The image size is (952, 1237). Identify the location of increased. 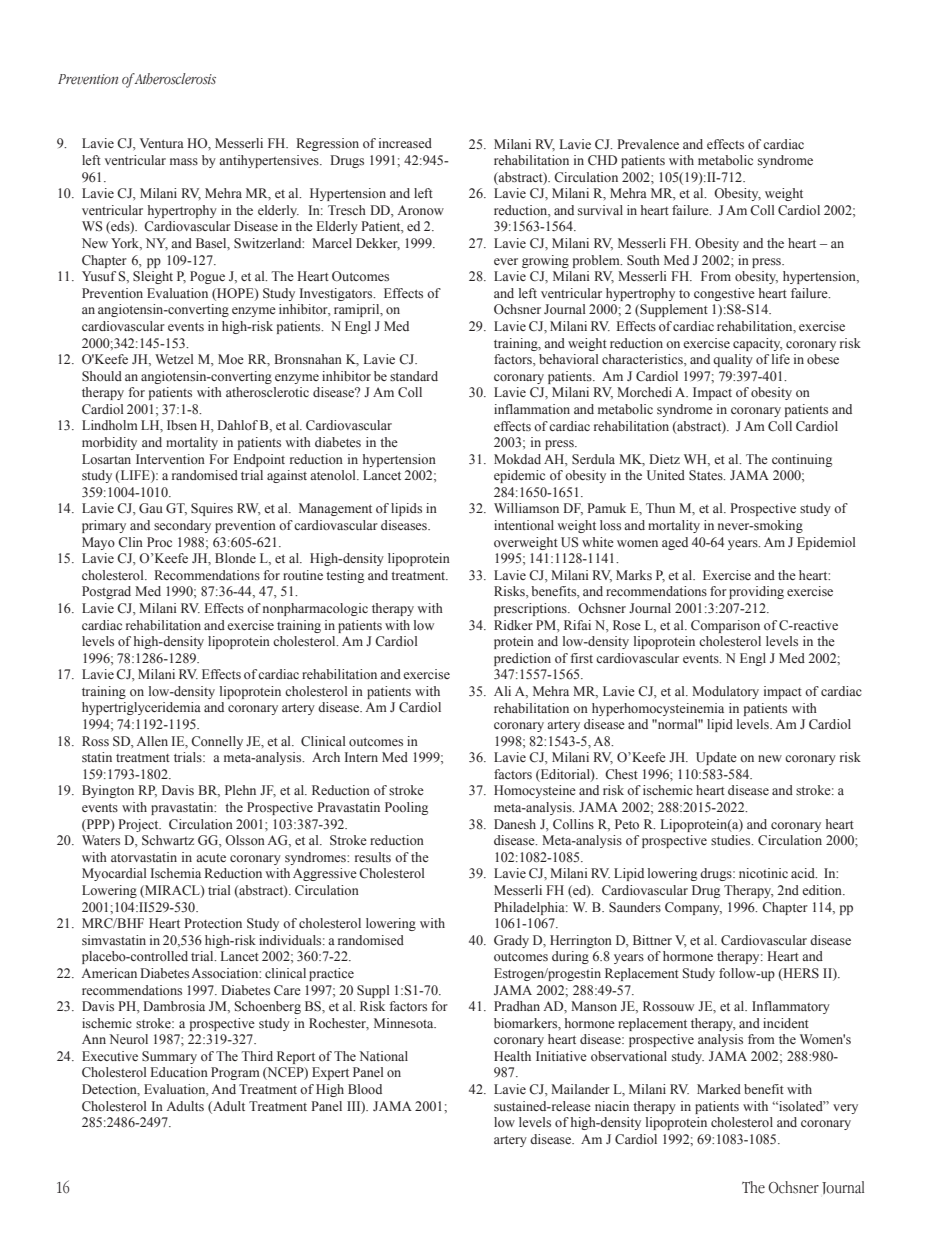
(405, 143).
